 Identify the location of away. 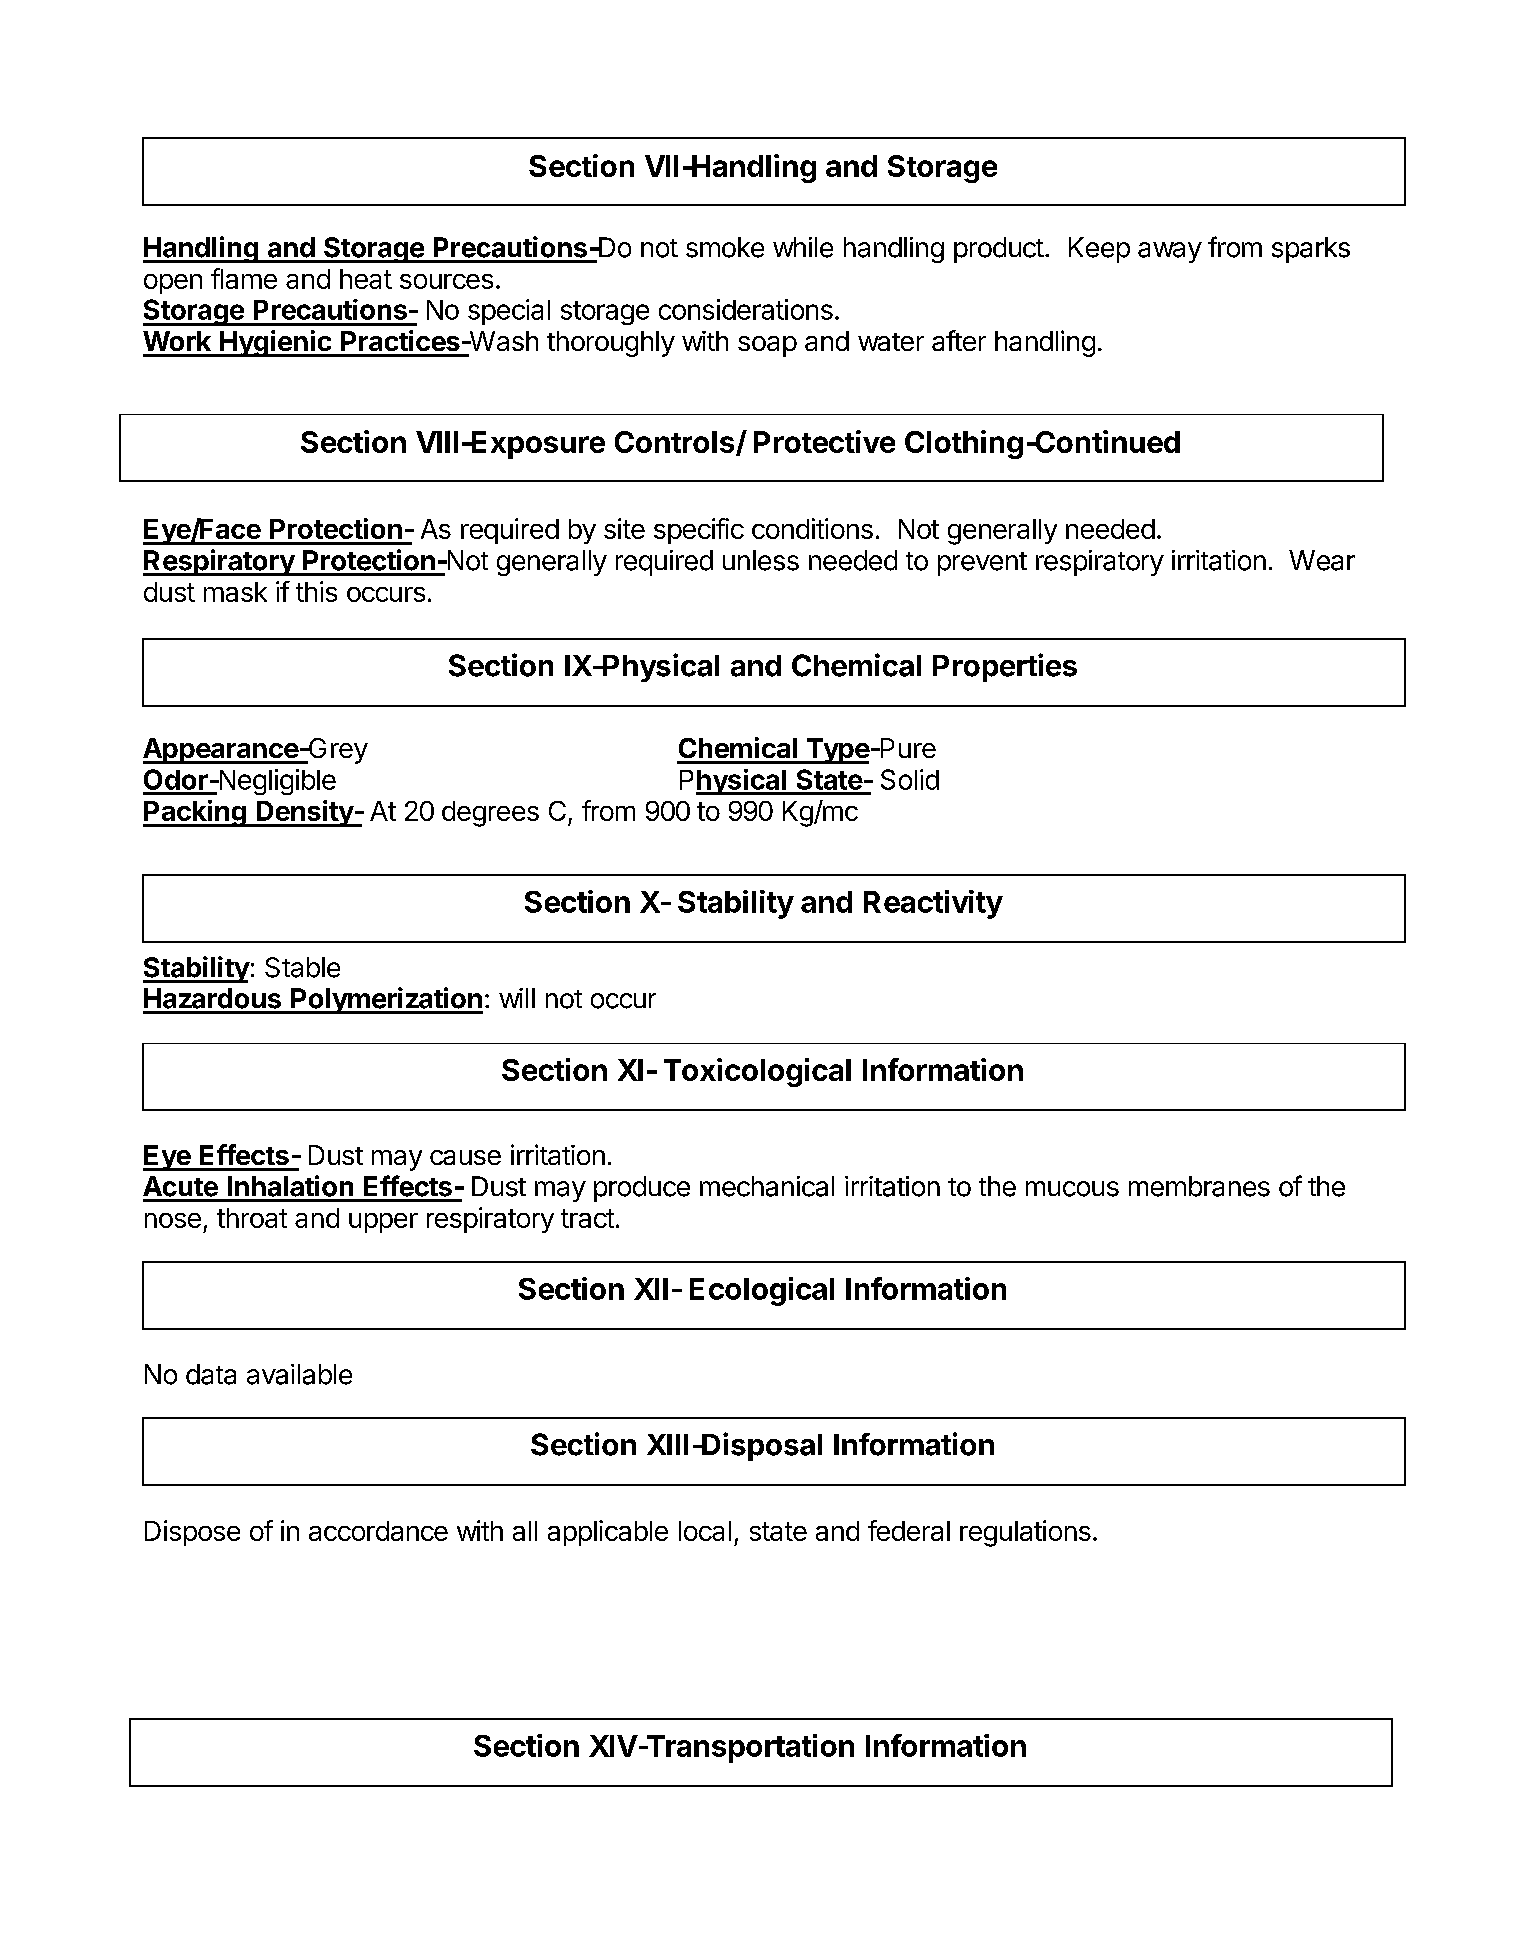
(1170, 252).
